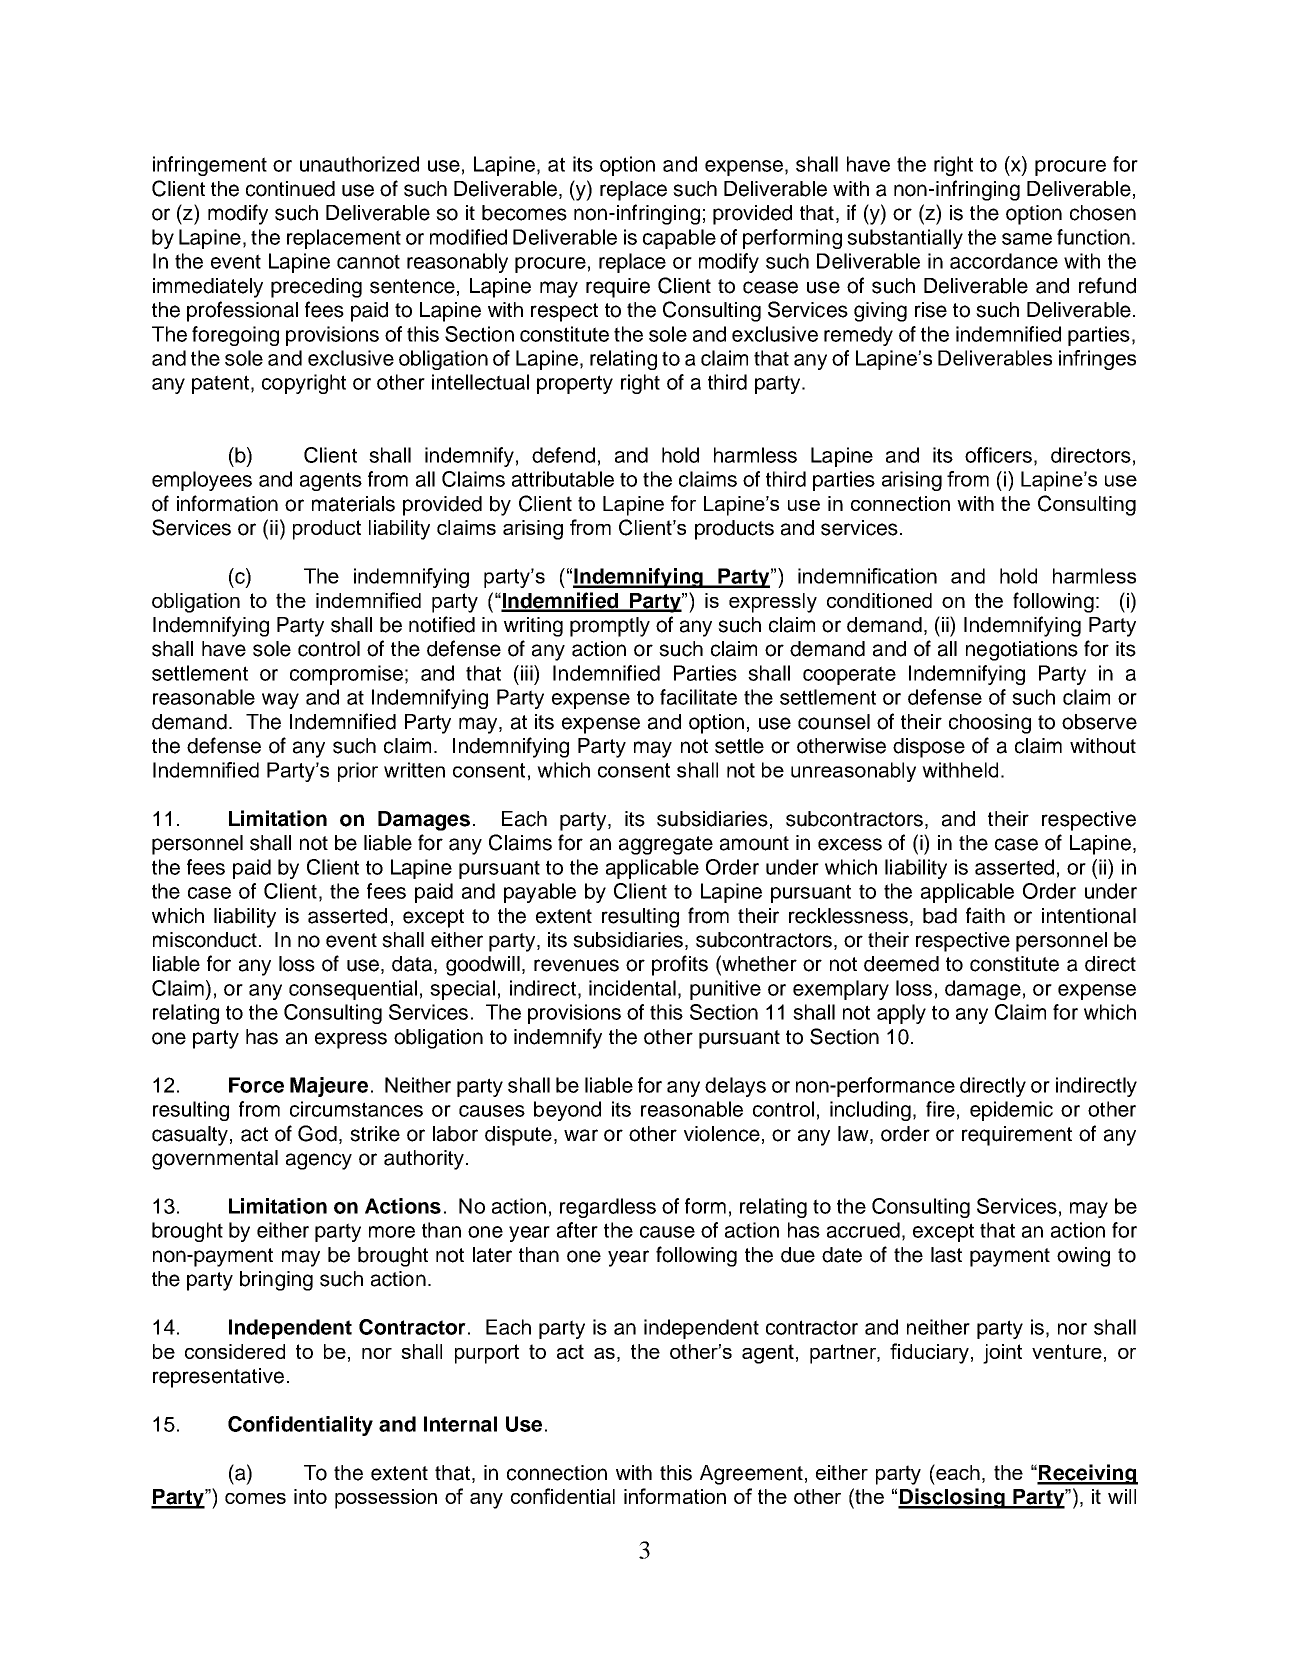  Describe the element at coordinates (358, 772) in the screenshot. I see `prior` at that location.
